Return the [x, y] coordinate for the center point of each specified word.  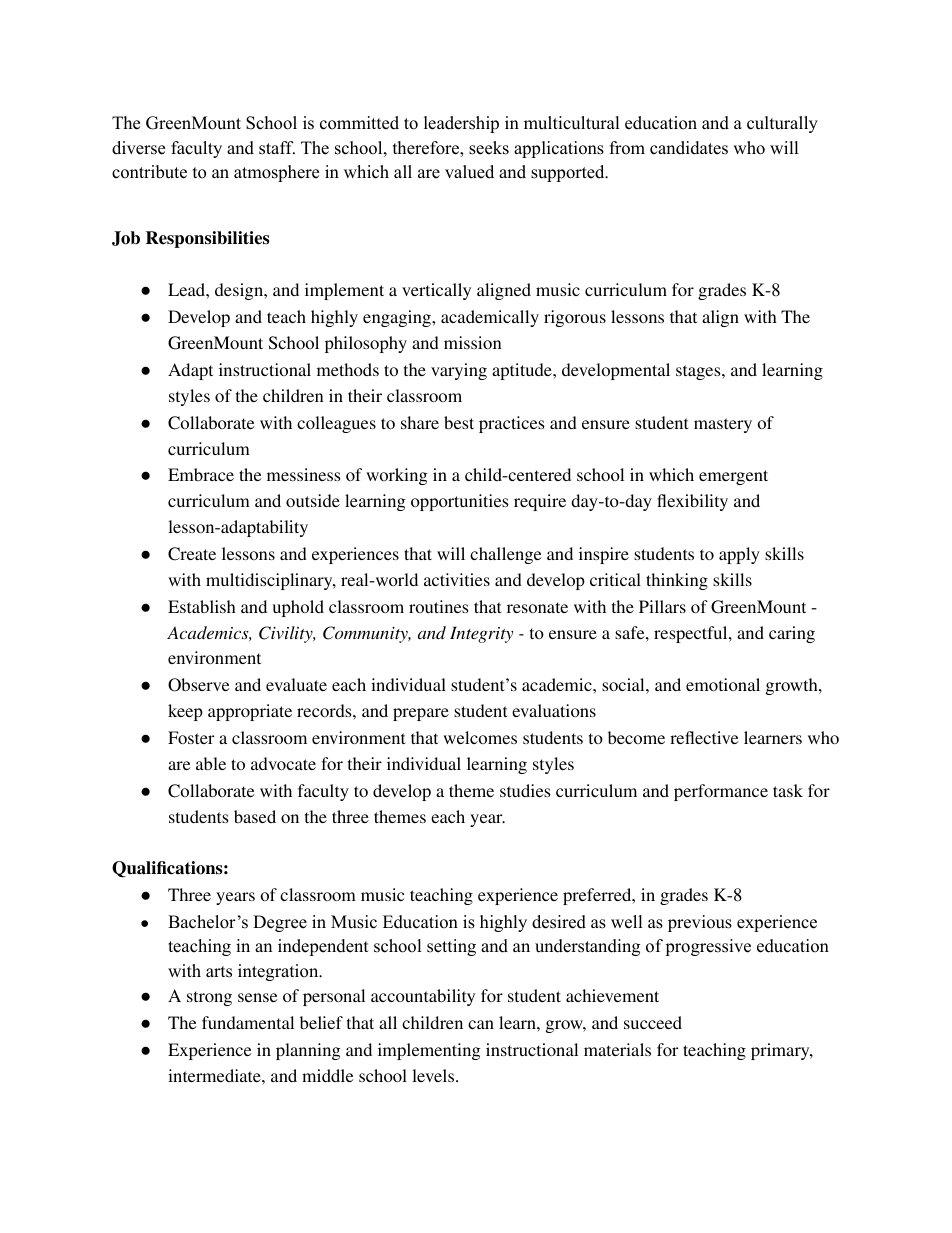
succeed [653, 1022]
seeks [489, 148]
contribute [149, 172]
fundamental [248, 1022]
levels [434, 1075]
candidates [689, 148]
